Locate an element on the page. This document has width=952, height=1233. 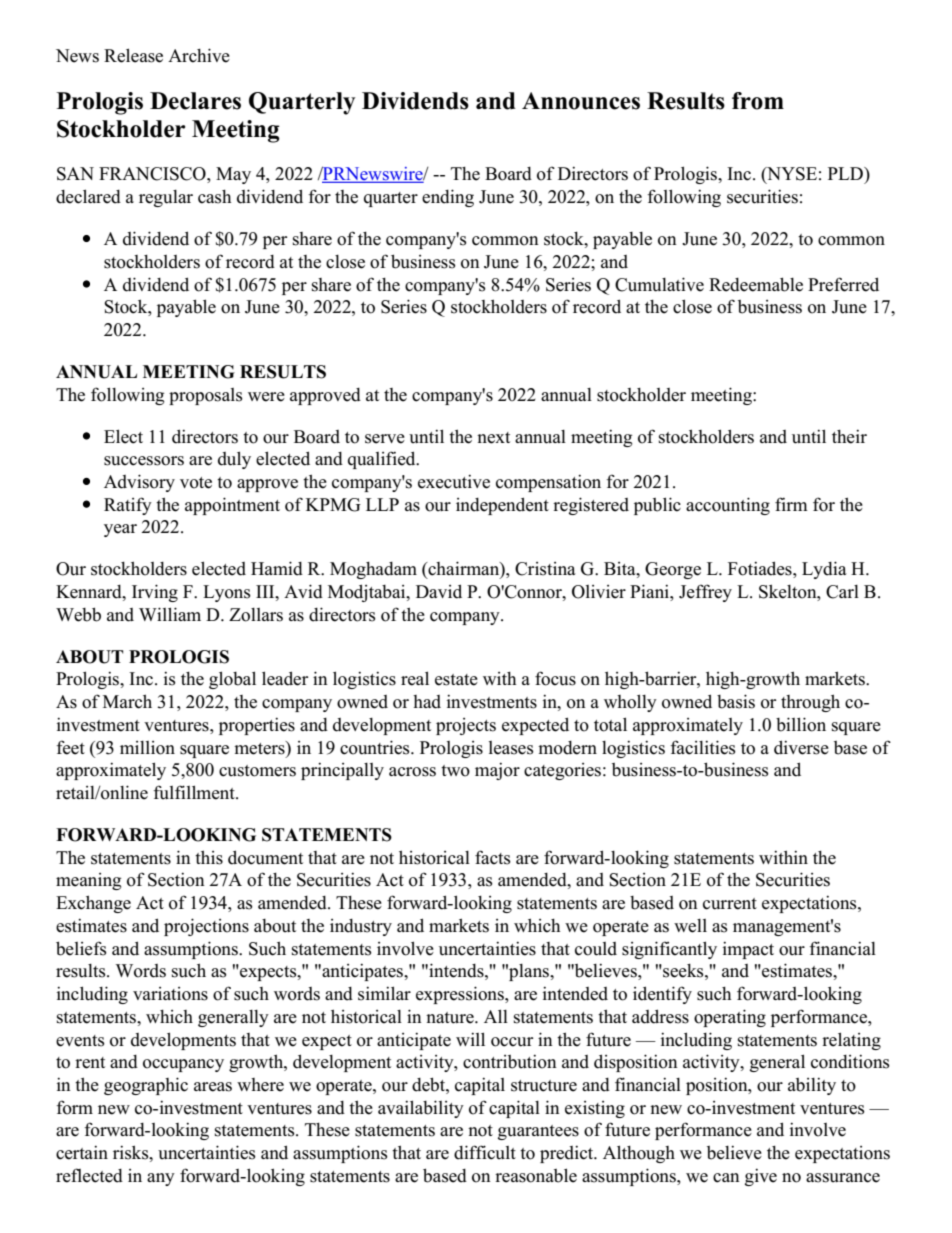
well is located at coordinates (690, 926).
